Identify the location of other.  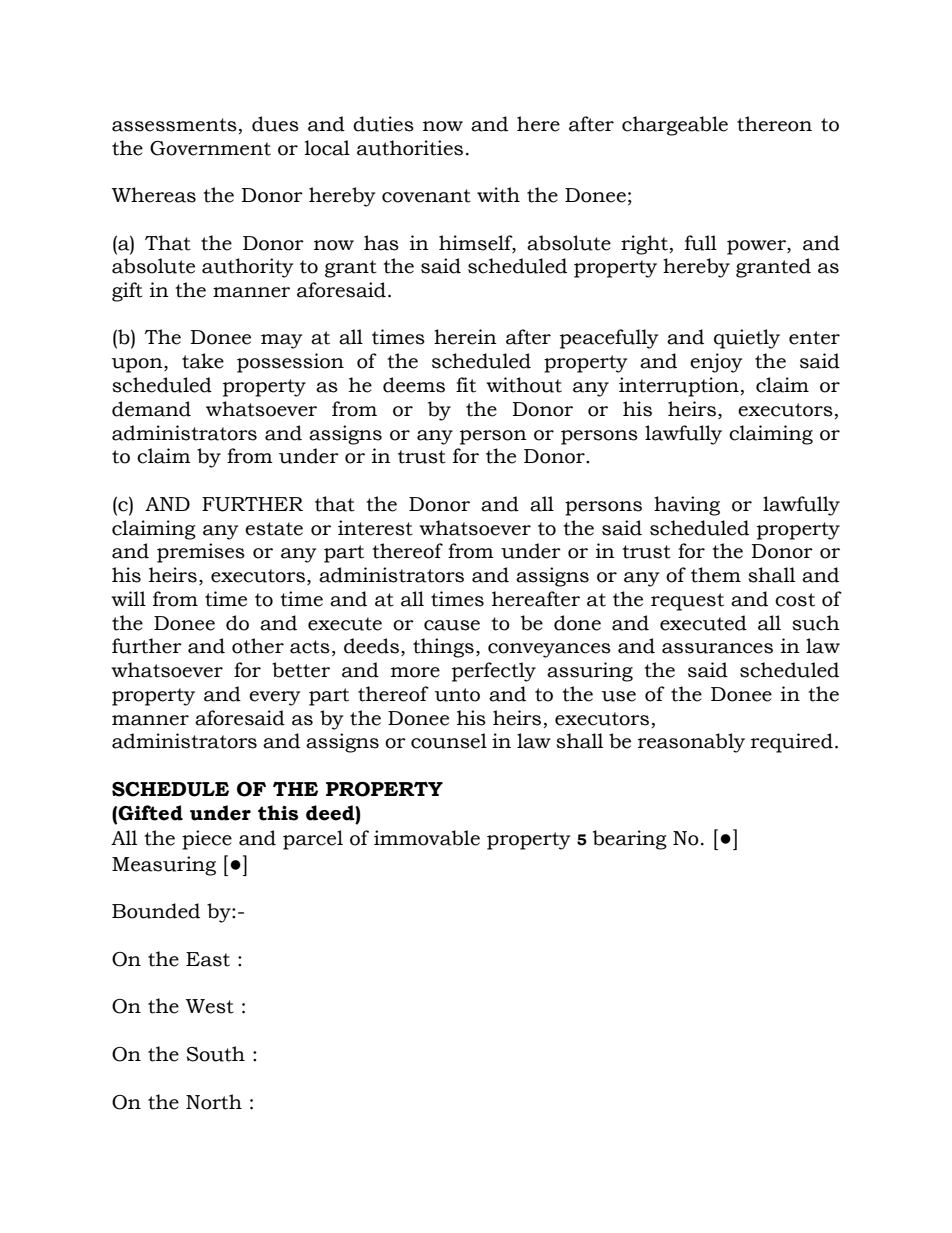
(258, 646).
